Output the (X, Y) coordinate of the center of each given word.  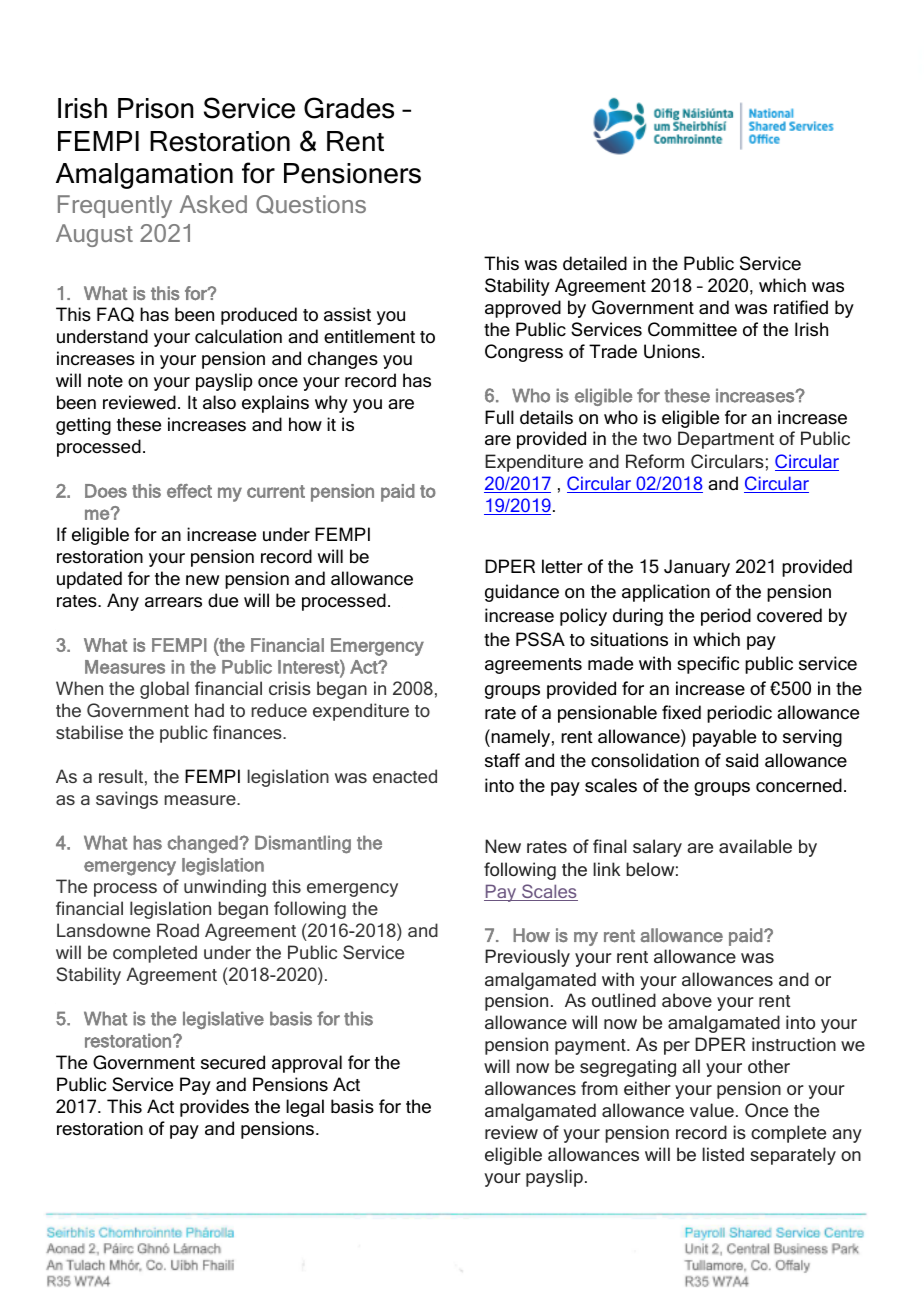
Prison (156, 108)
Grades (349, 108)
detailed (595, 263)
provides (214, 1108)
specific (708, 665)
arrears (173, 602)
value (712, 1110)
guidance (522, 593)
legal (305, 1108)
